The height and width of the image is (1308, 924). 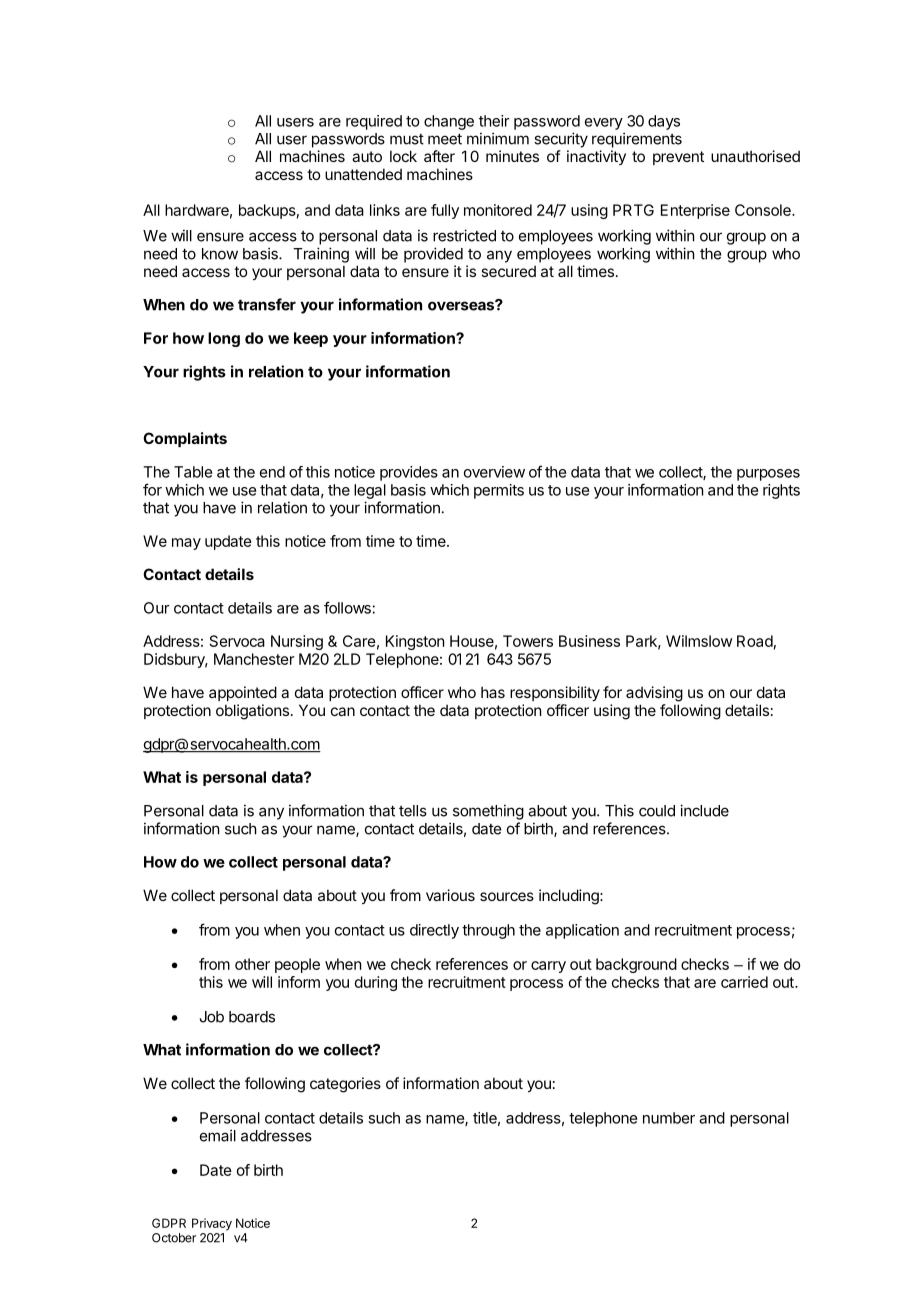 What do you see at coordinates (252, 964) in the image?
I see `other` at bounding box center [252, 964].
